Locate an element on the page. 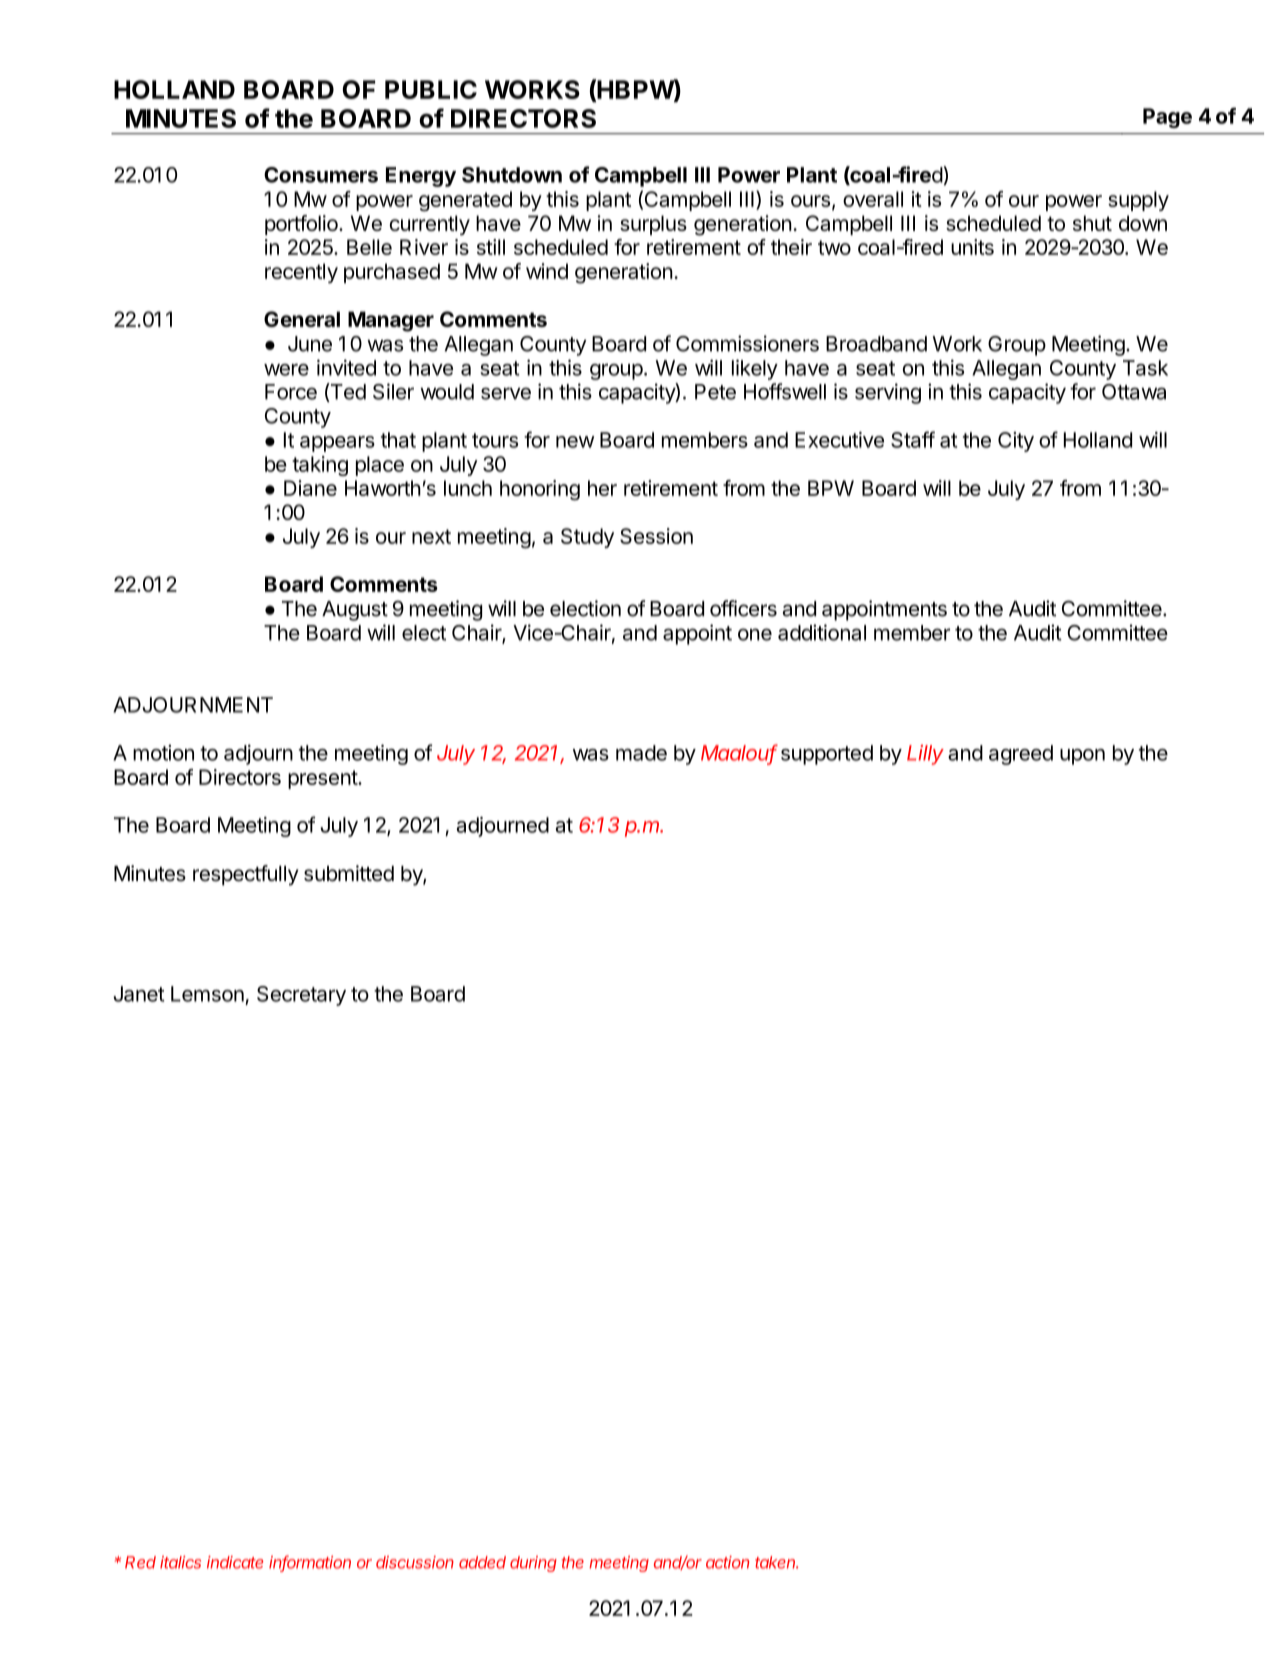  submitted is located at coordinates (349, 873).
